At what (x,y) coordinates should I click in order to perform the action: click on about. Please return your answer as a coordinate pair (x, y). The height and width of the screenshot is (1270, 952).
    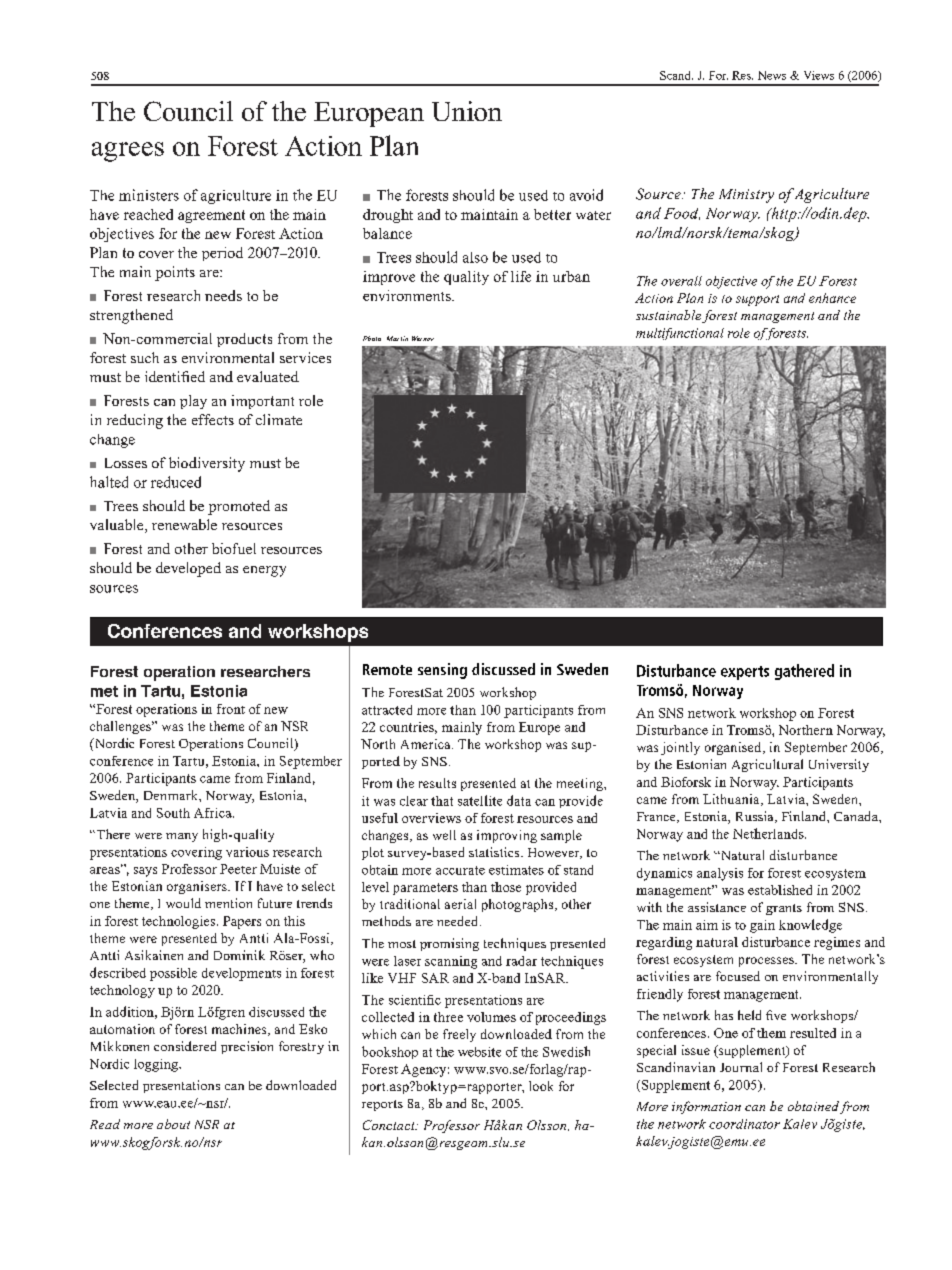
    Looking at the image, I should click on (173, 1124).
